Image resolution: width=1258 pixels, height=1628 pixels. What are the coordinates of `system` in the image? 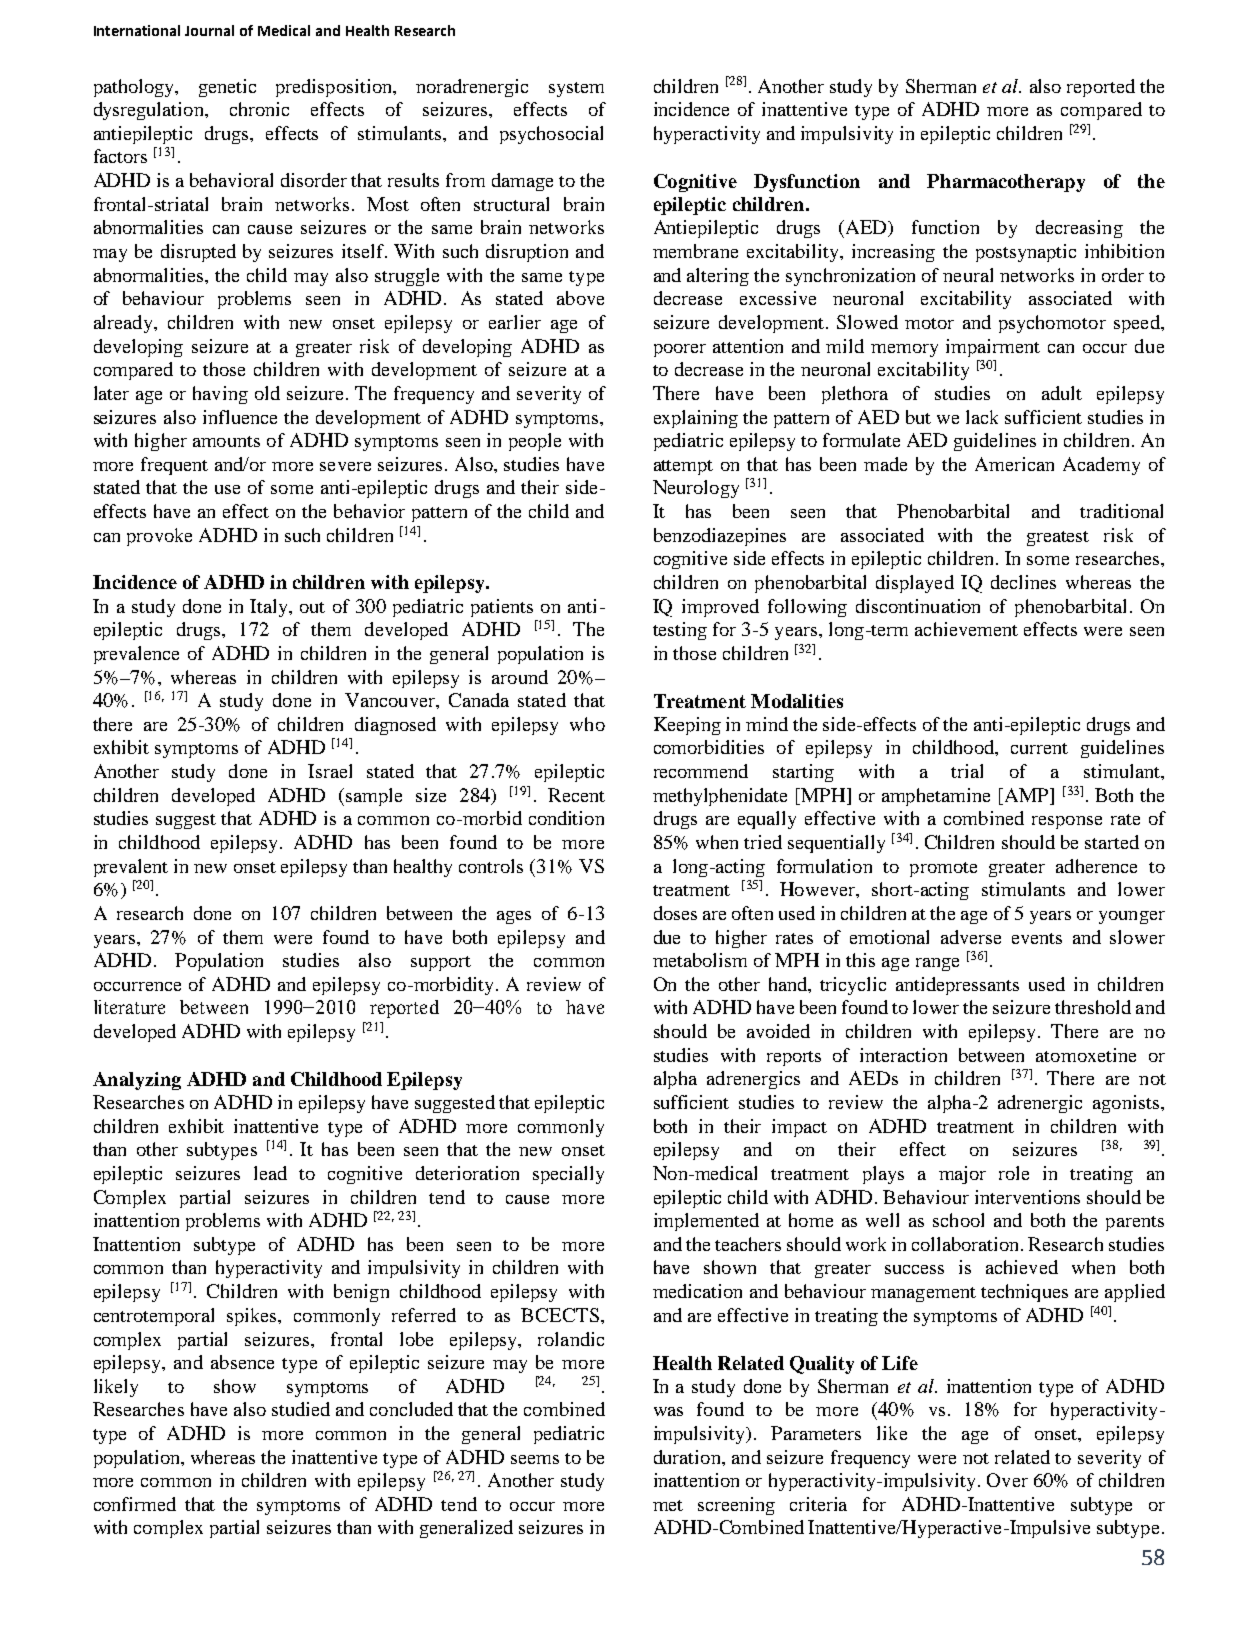 It's located at (576, 89).
